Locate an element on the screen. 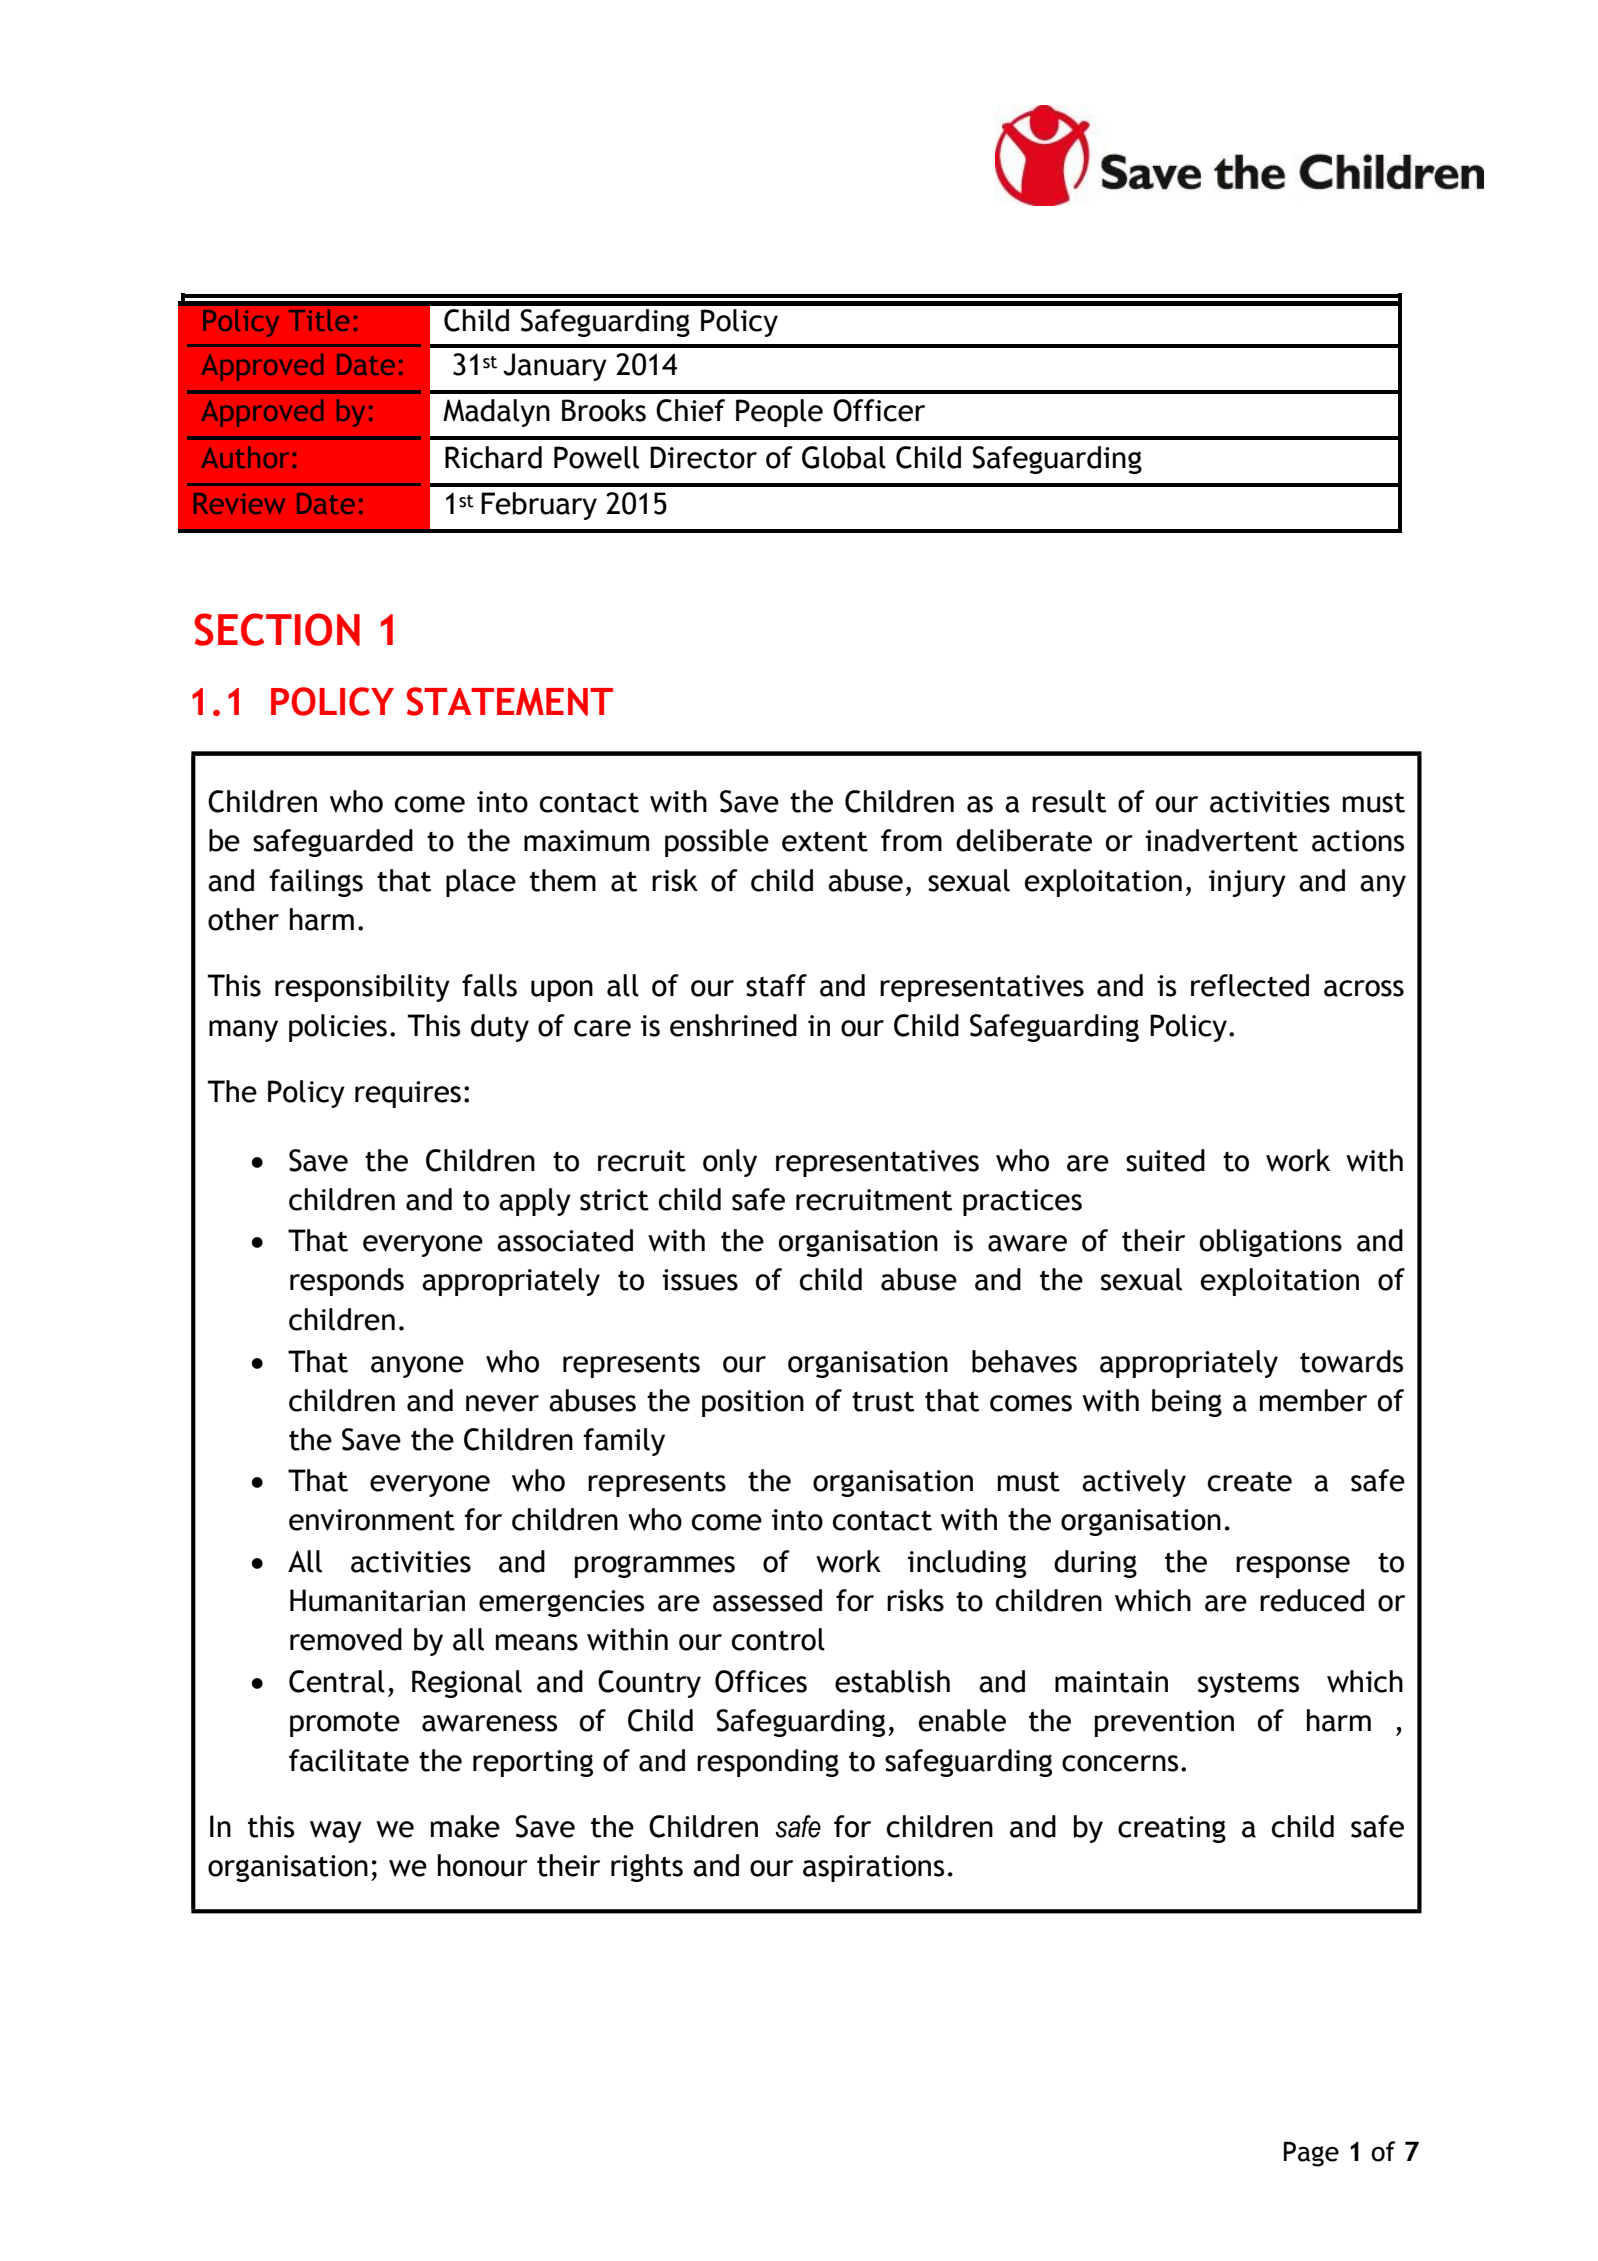 This screenshot has height=2261, width=1598. environment is located at coordinates (372, 1520).
